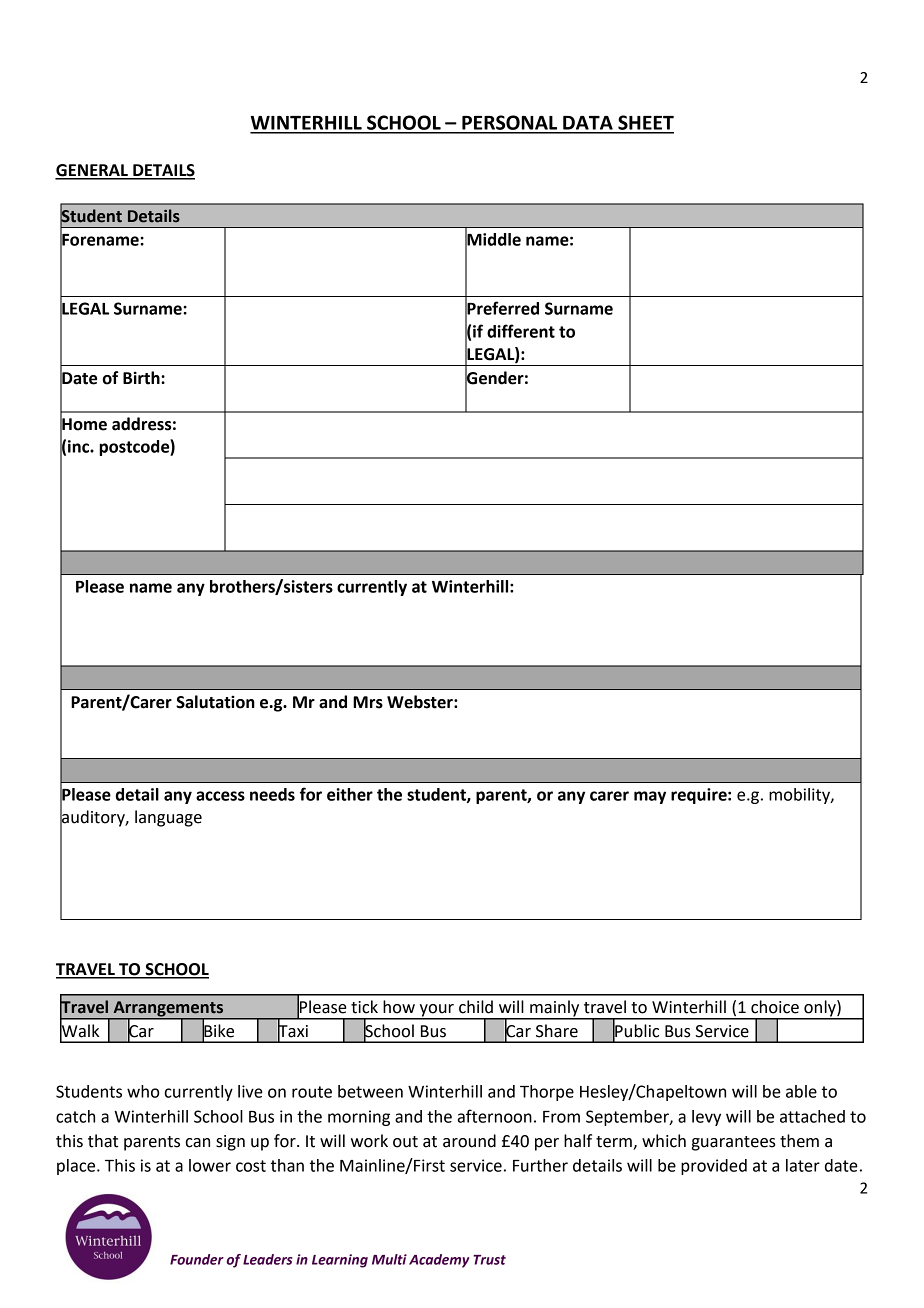  Describe the element at coordinates (801, 1091) in the screenshot. I see `able` at that location.
